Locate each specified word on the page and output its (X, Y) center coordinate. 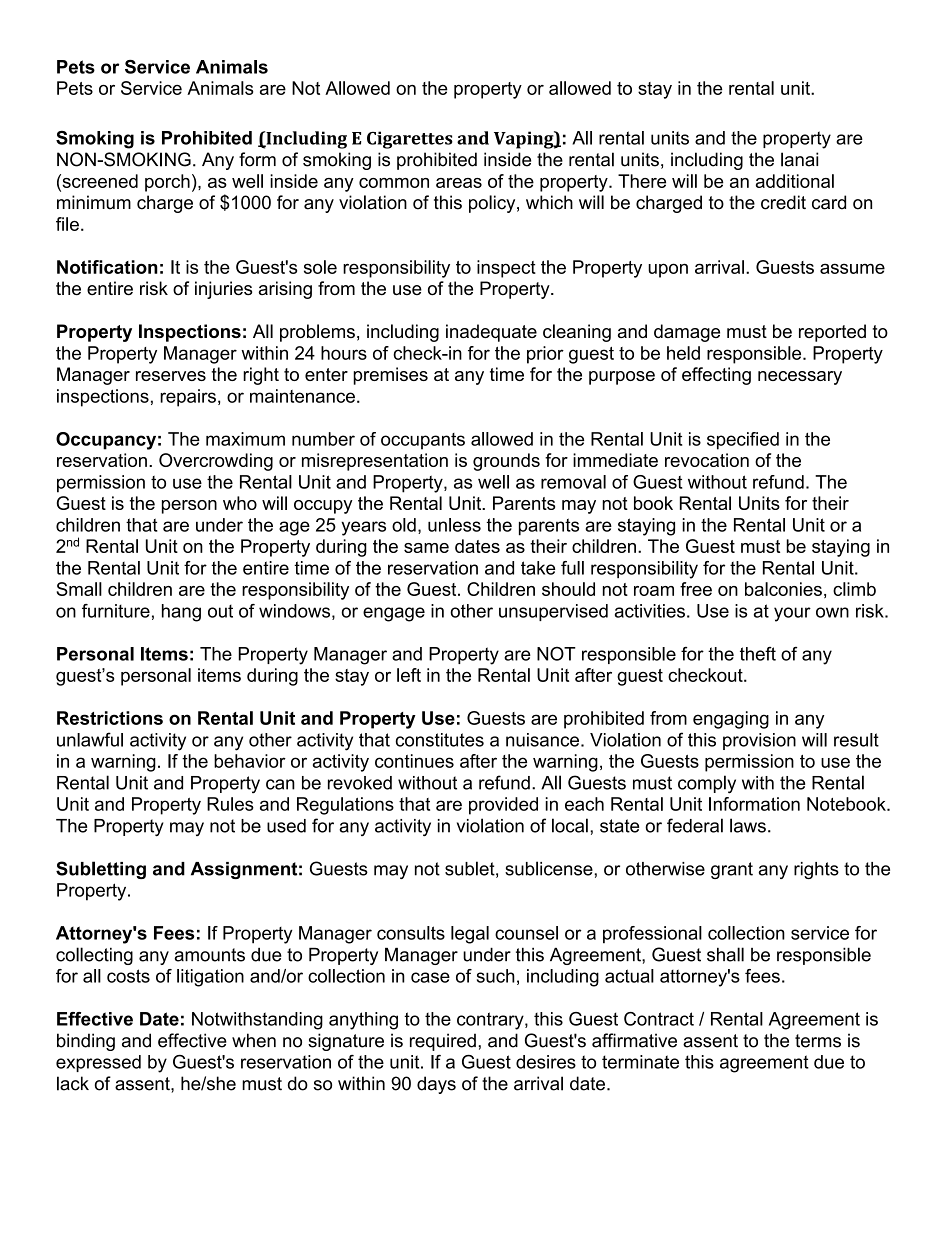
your (792, 614)
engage (394, 614)
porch (167, 183)
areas (459, 183)
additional (795, 181)
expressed (98, 1063)
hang (181, 613)
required (443, 1042)
